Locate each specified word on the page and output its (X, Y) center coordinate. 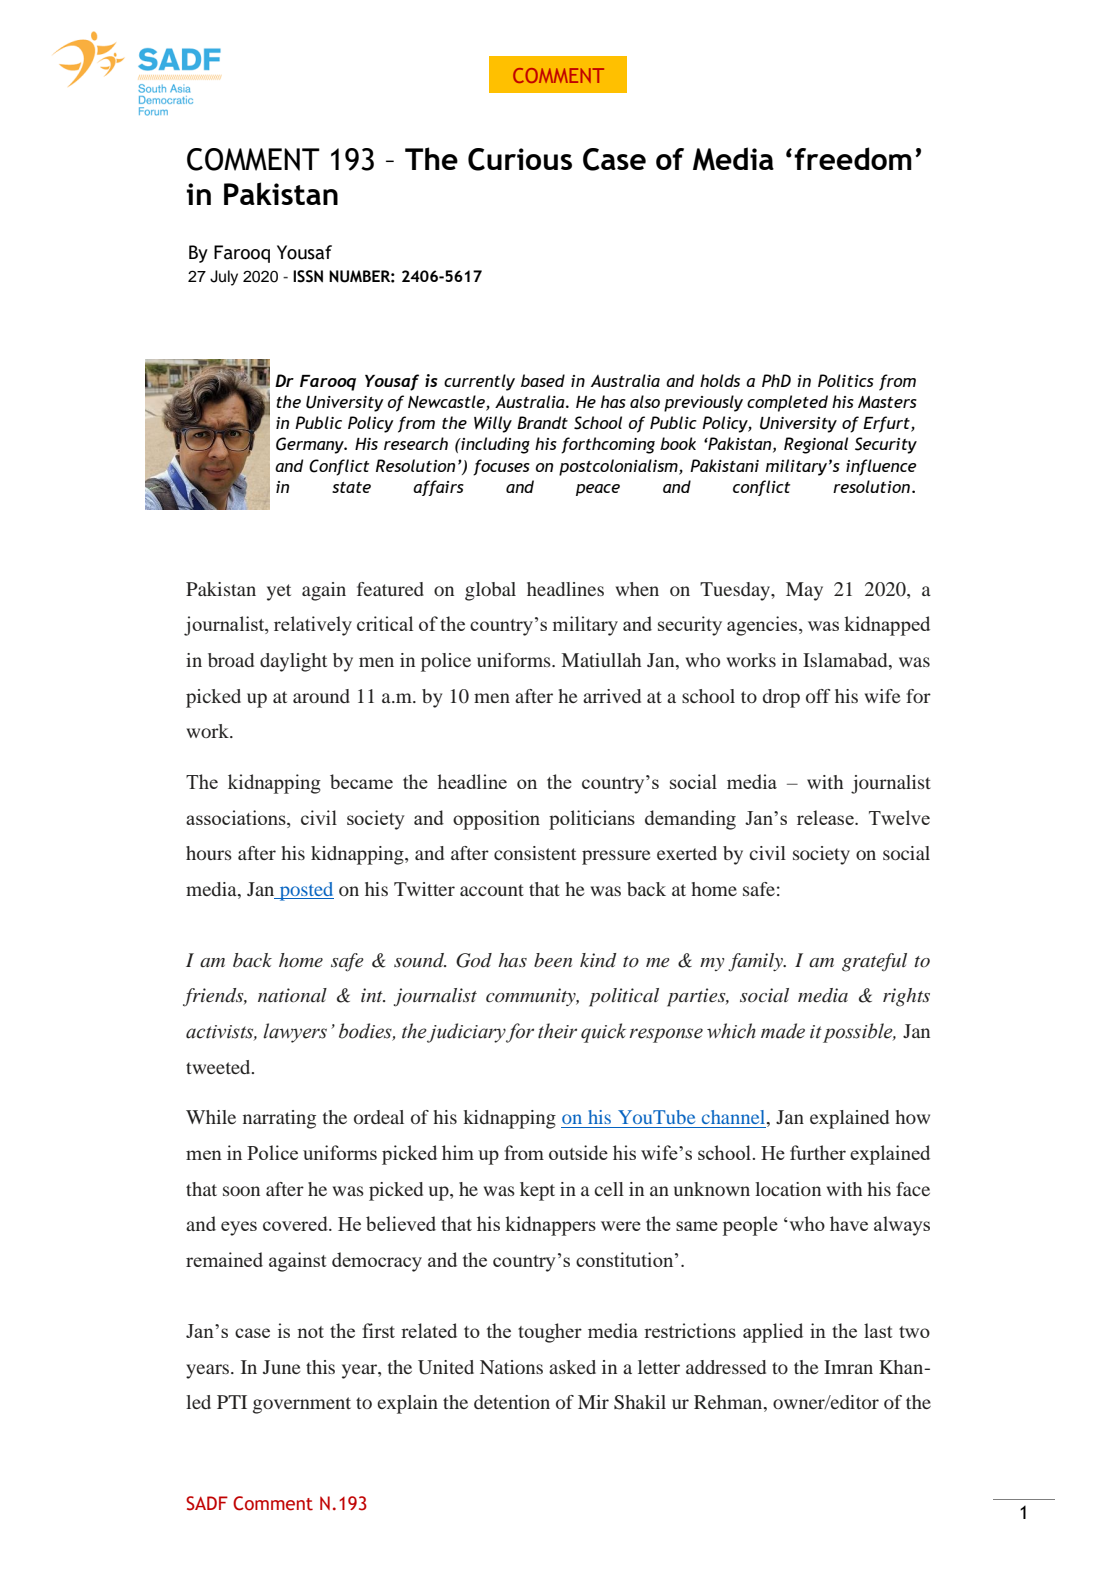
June (282, 1367)
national (292, 995)
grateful (874, 962)
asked (572, 1367)
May (804, 591)
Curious (520, 159)
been (553, 960)
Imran (848, 1367)
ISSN (308, 276)
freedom (853, 158)
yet (279, 592)
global (490, 591)
